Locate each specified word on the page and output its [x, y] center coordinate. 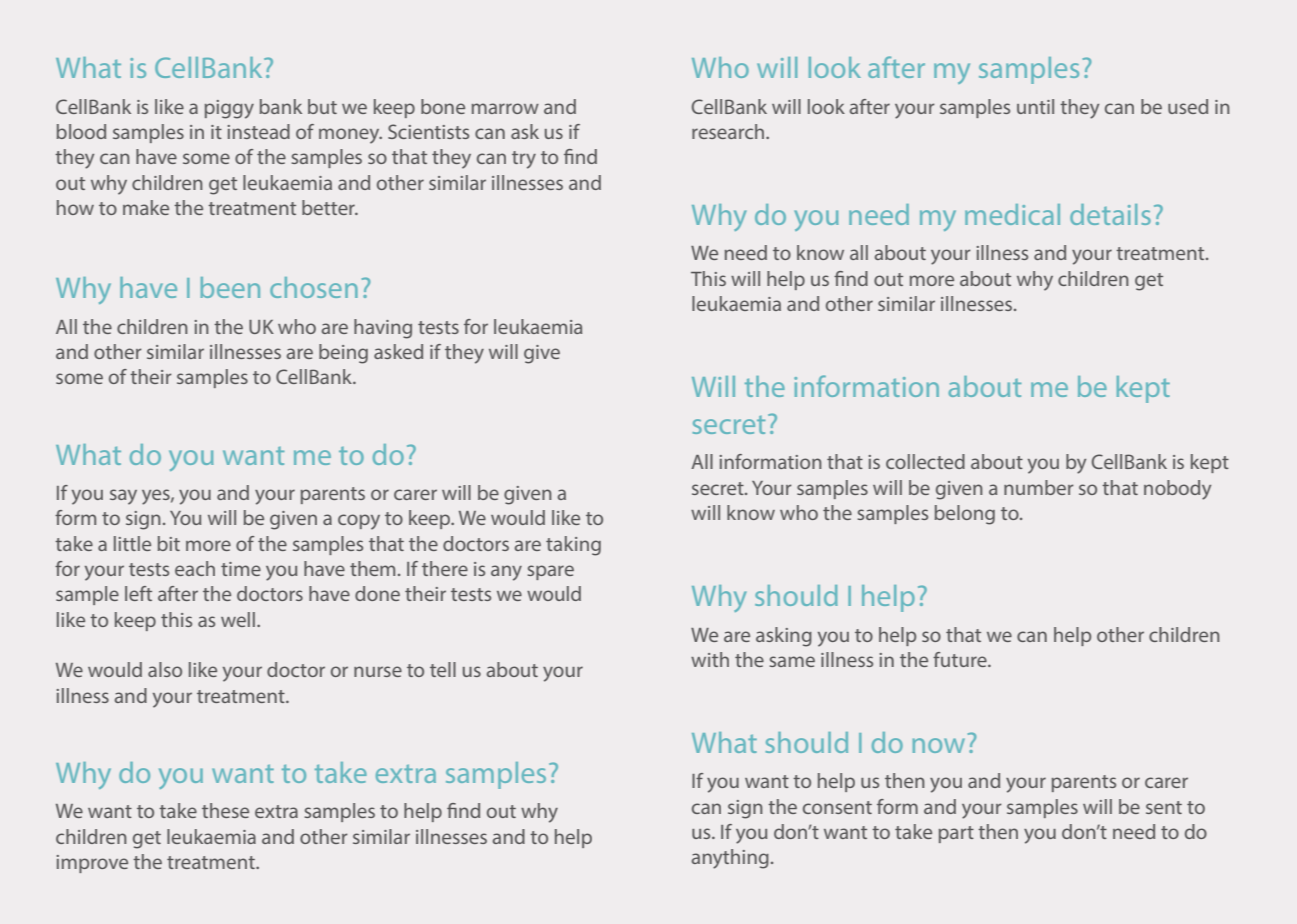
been [230, 287]
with [710, 659]
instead [259, 131]
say [123, 497]
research [729, 131]
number [1039, 487]
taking [573, 546]
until [1035, 106]
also [165, 669]
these [225, 810]
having [383, 329]
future [961, 659]
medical [1012, 214]
